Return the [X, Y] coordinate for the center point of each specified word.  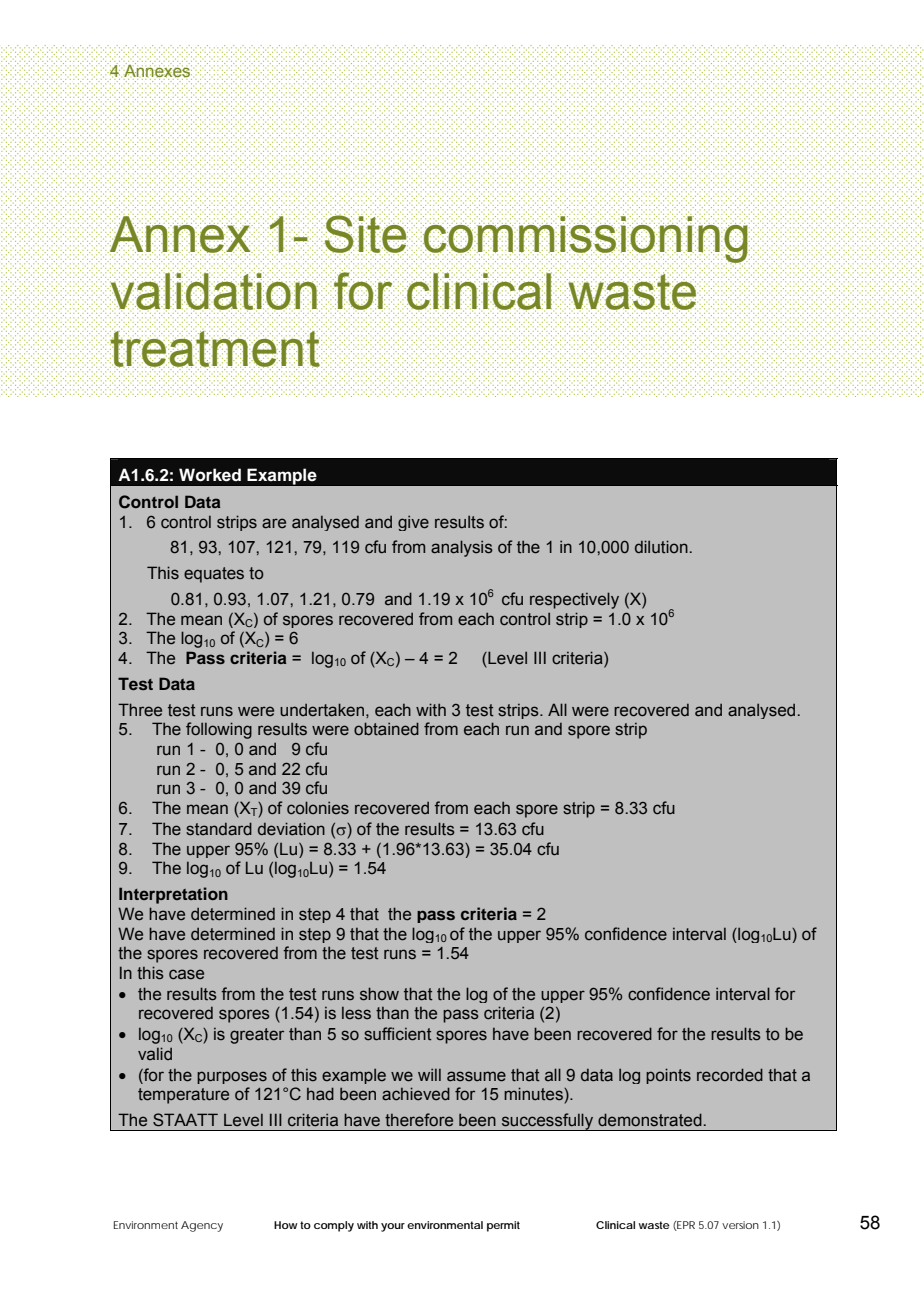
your [393, 1227]
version [740, 1225]
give [413, 523]
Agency [202, 1226]
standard [219, 829]
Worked [210, 475]
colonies [318, 808]
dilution [661, 547]
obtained [386, 729]
